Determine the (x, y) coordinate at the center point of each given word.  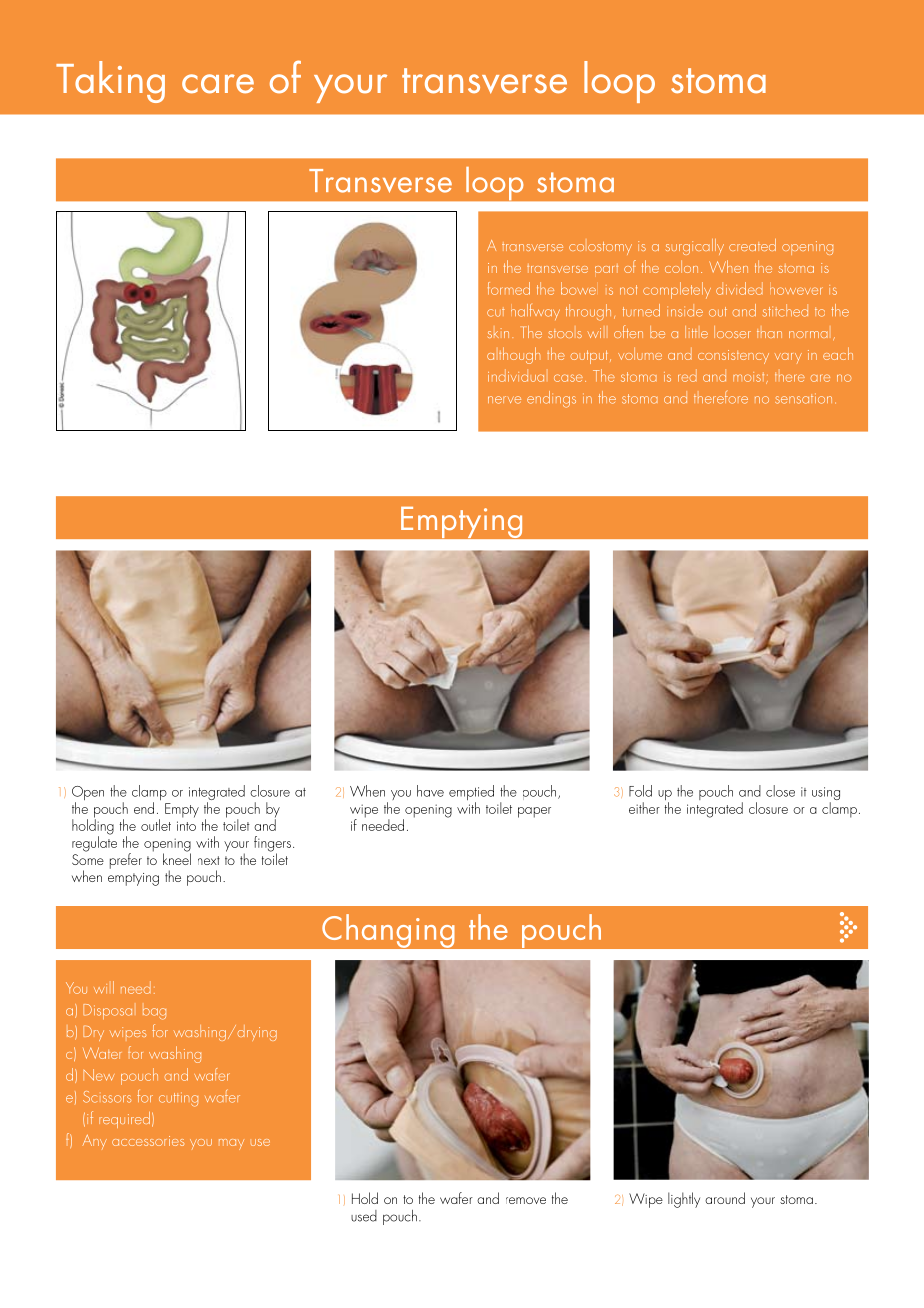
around (725, 1198)
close (780, 791)
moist (750, 378)
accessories (148, 1141)
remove (526, 1200)
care (218, 84)
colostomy (600, 248)
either (644, 808)
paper (534, 812)
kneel (177, 858)
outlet (156, 825)
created (752, 245)
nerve (504, 400)
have (430, 791)
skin (498, 333)
